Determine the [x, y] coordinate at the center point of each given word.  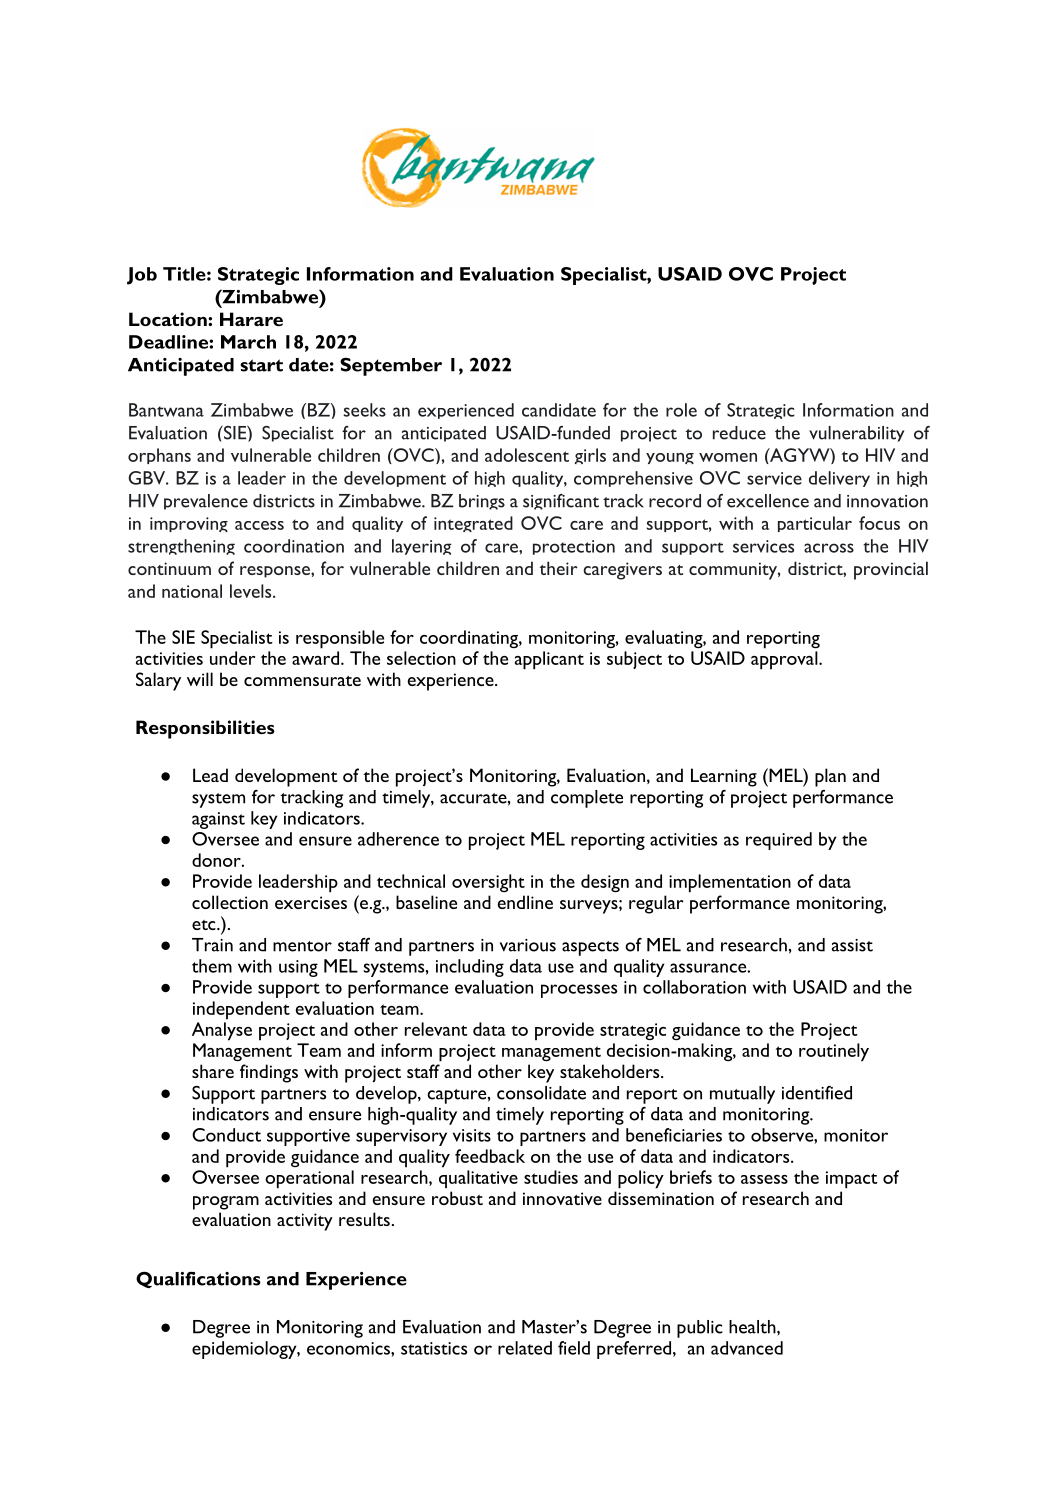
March [248, 342]
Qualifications [198, 1279]
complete [587, 799]
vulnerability [857, 434]
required [779, 841]
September [391, 366]
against [218, 820]
